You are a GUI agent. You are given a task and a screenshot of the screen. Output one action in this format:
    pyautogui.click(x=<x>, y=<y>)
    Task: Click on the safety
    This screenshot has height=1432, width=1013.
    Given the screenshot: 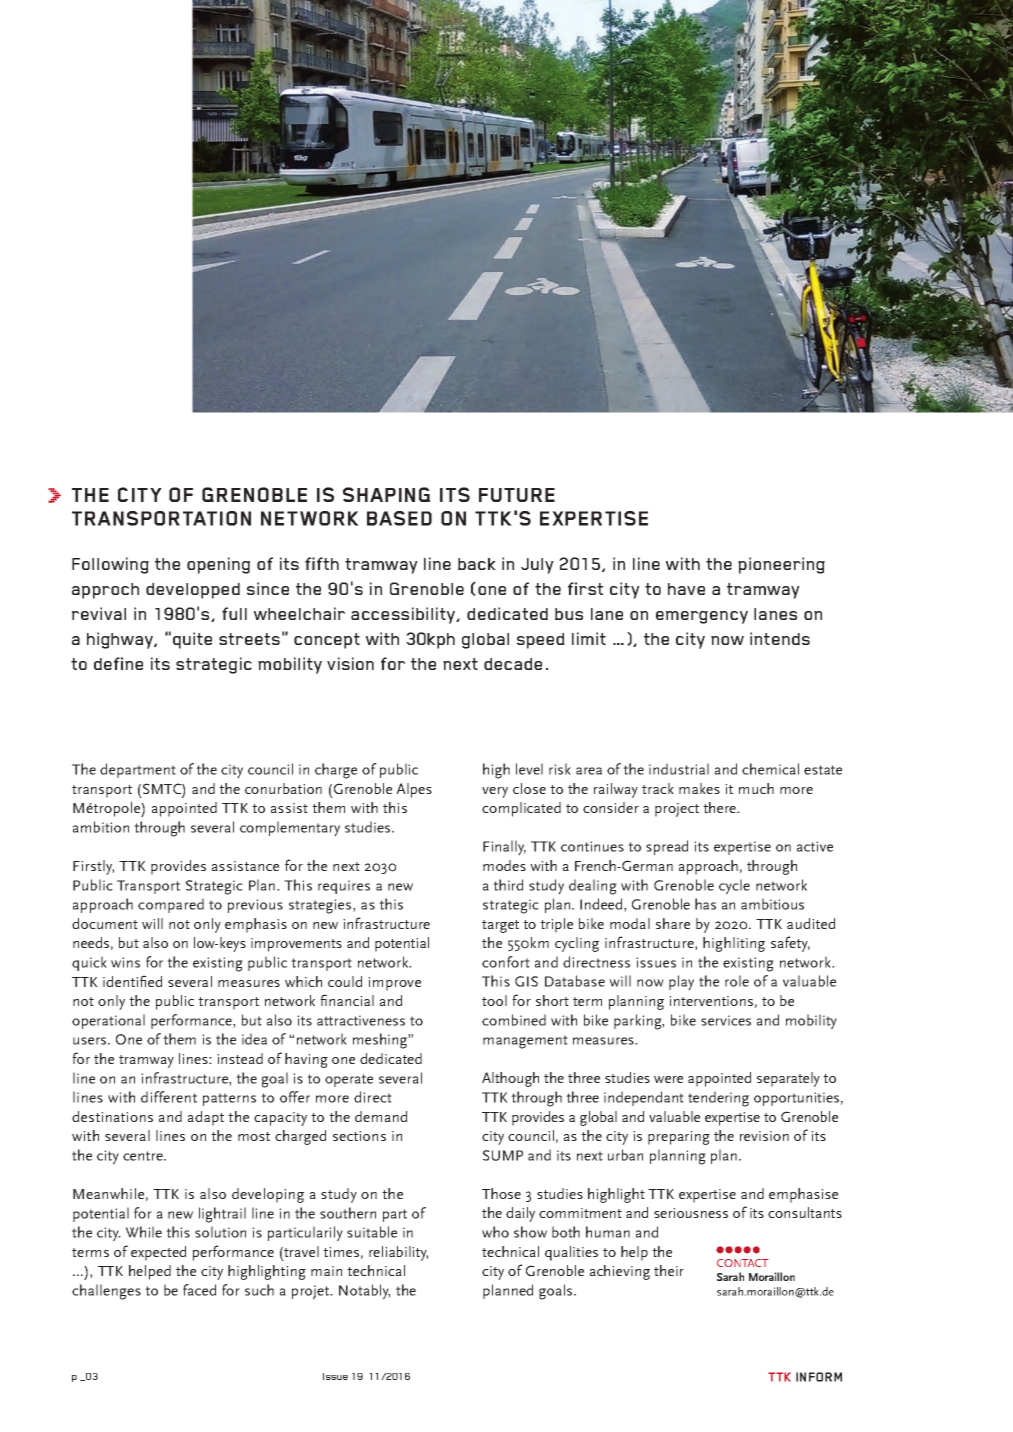 What is the action you would take?
    pyautogui.click(x=790, y=944)
